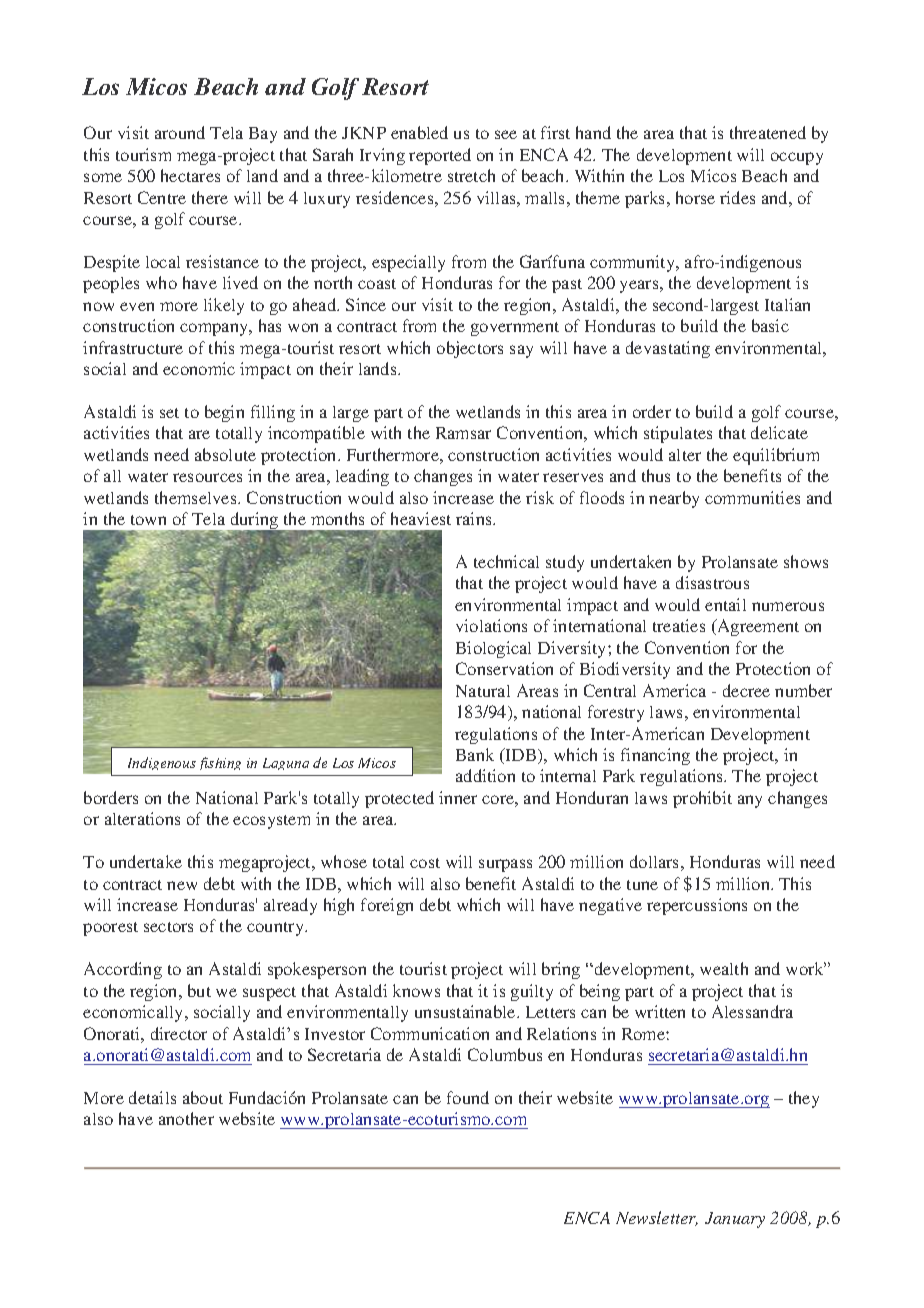 The image size is (924, 1308). Describe the element at coordinates (668, 349) in the page. I see `devastating` at that location.
